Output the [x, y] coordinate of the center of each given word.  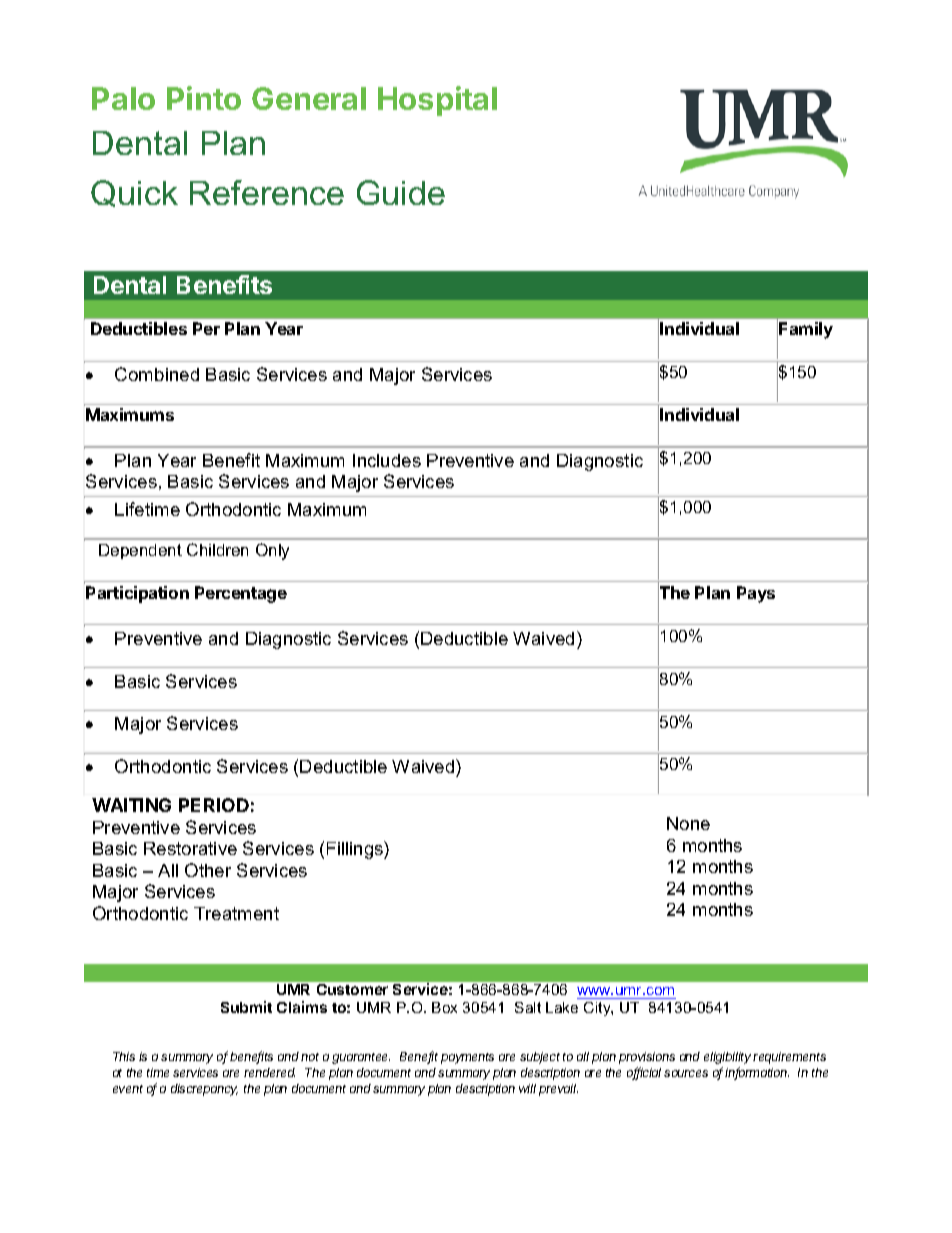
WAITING [131, 805]
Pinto [204, 98]
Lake [562, 1007]
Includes [387, 460]
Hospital [437, 101]
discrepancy [204, 1090]
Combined [157, 374]
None [688, 823]
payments [467, 1058]
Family [806, 330]
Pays [756, 594]
